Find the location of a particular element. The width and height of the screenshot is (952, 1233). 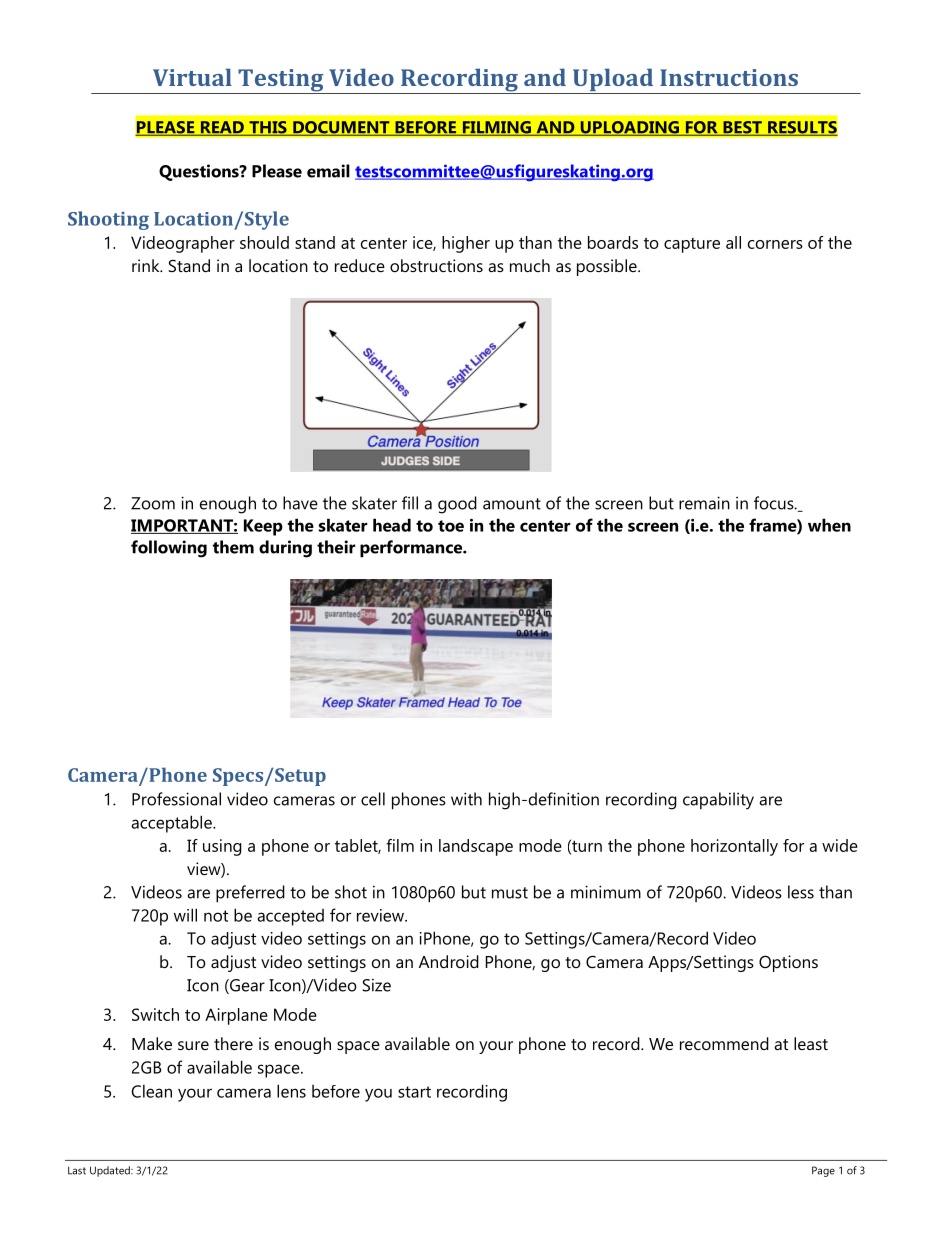

toe is located at coordinates (451, 526).
